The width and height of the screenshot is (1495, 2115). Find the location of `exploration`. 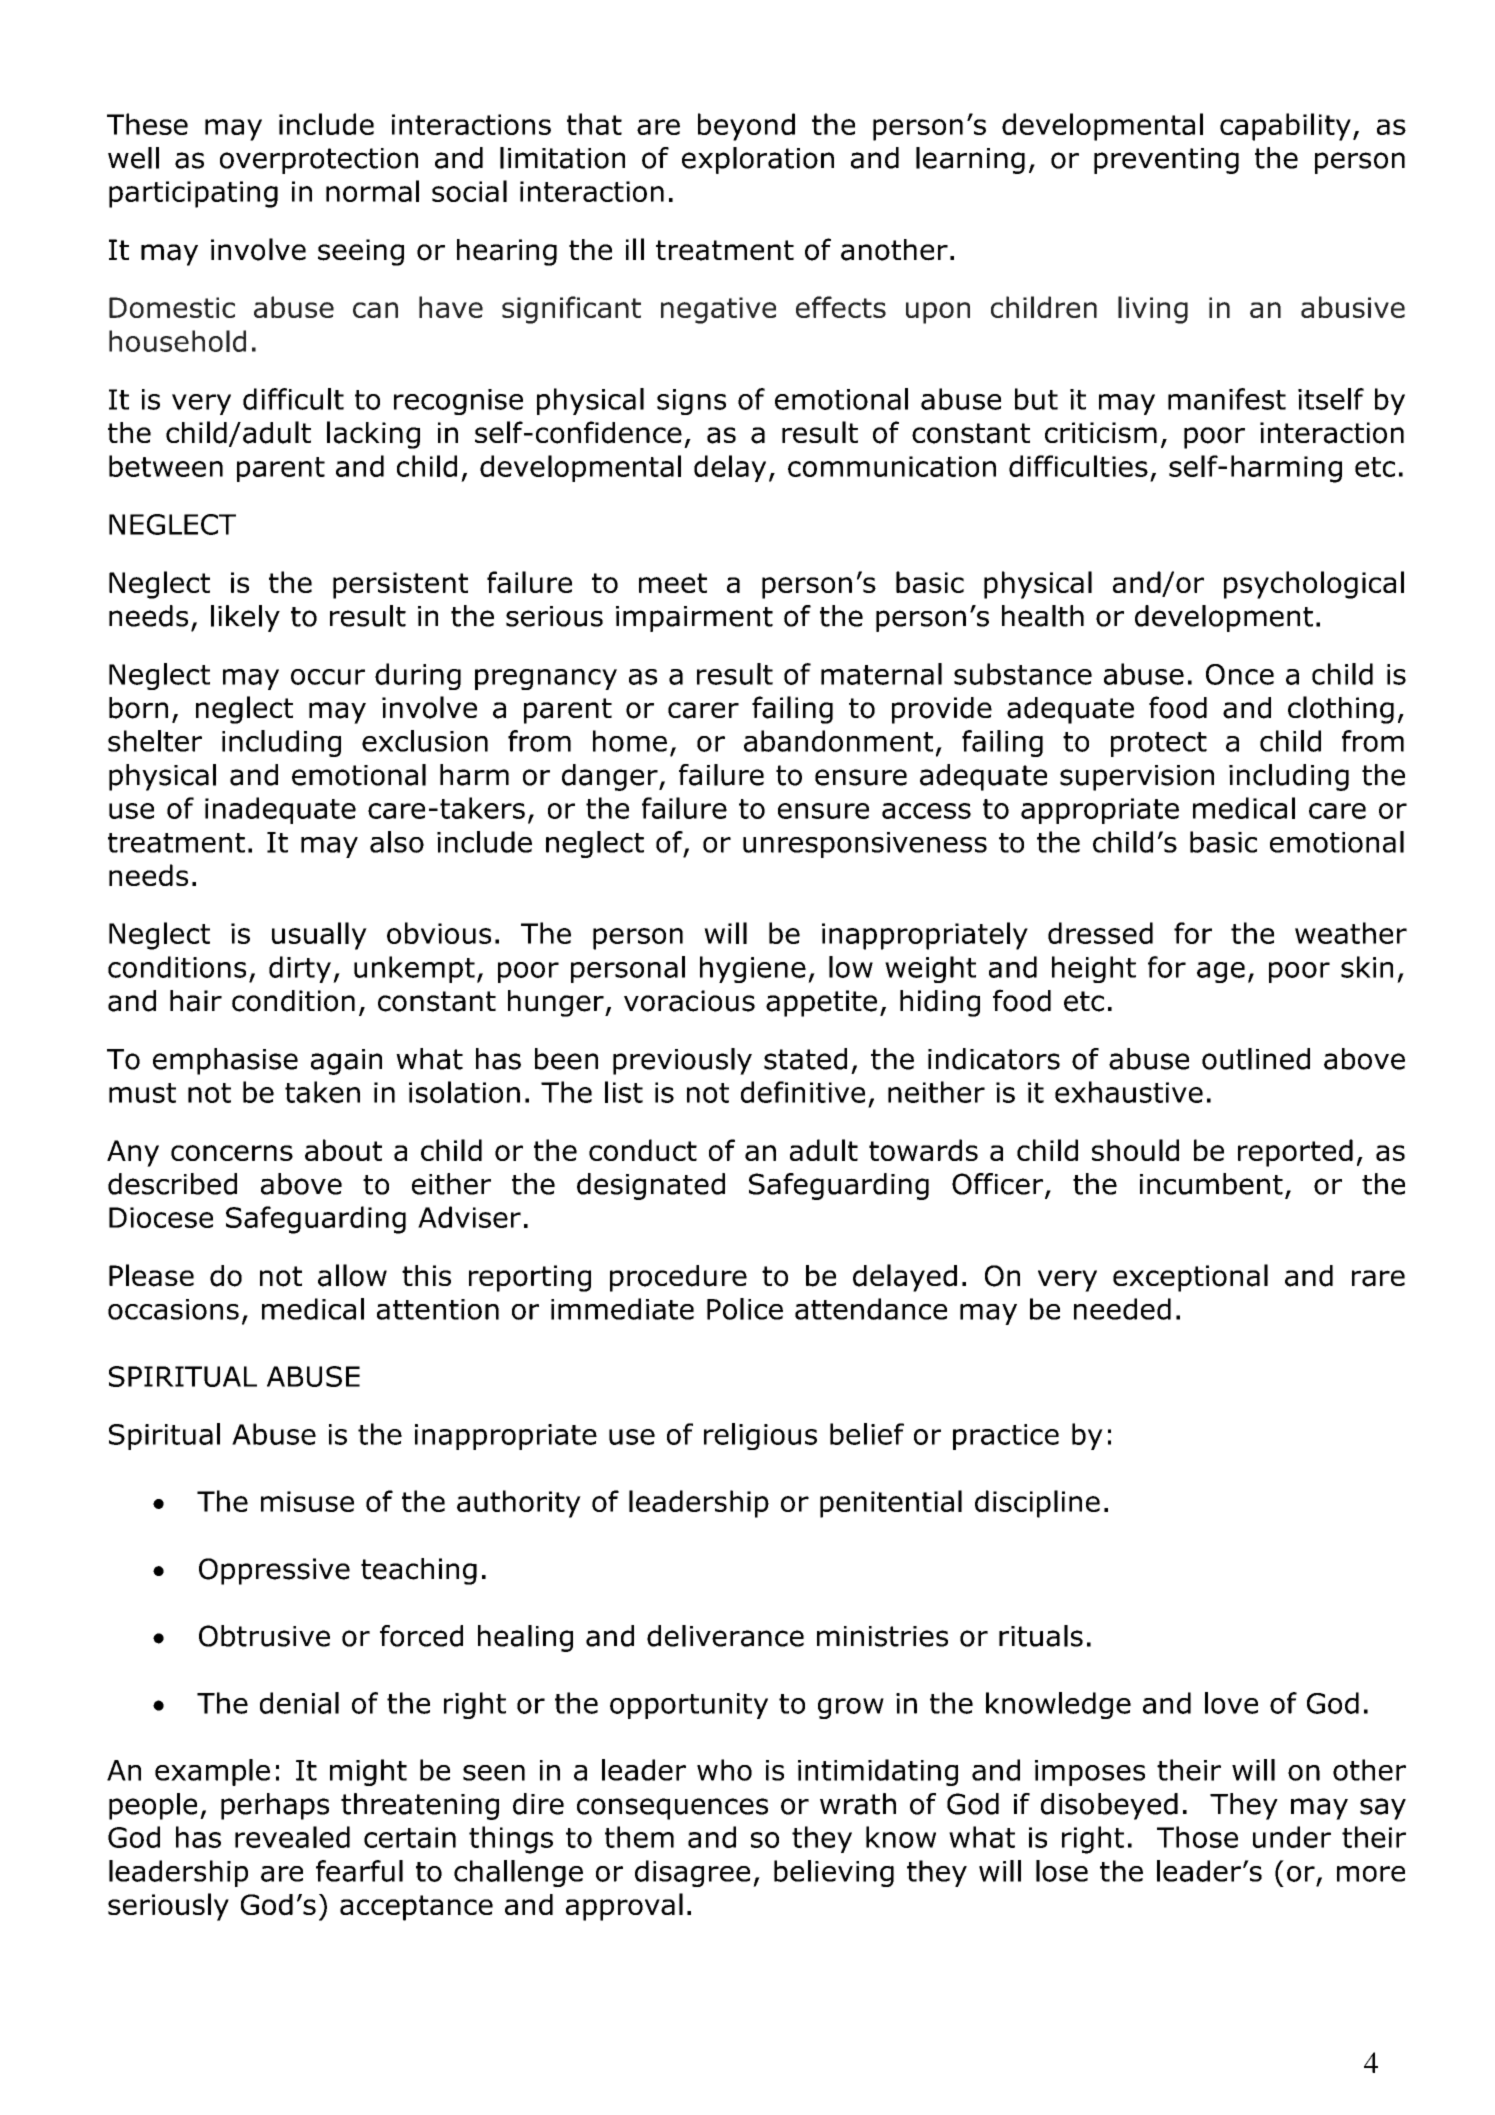

exploration is located at coordinates (758, 160).
